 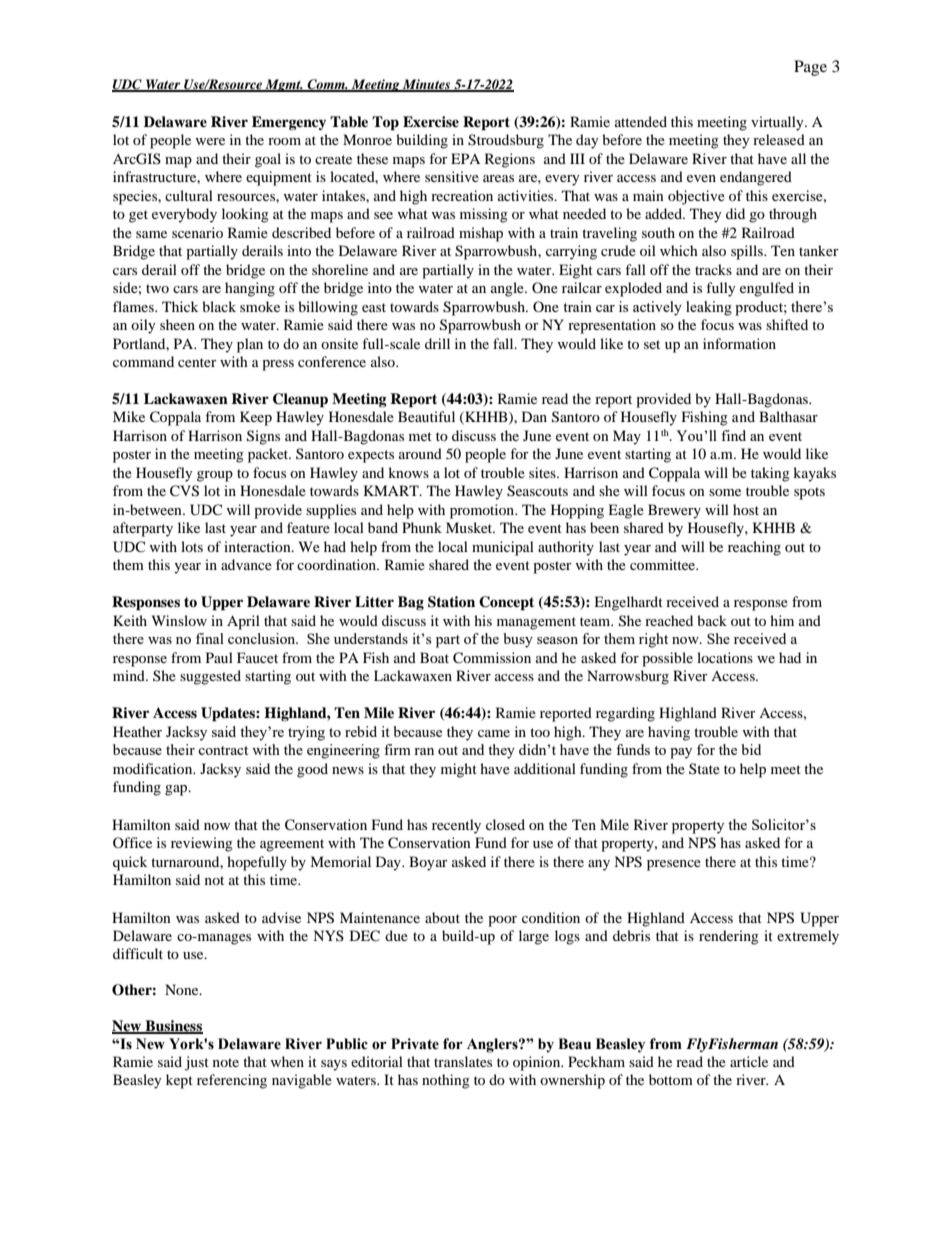 What do you see at coordinates (704, 768) in the screenshot?
I see `State` at bounding box center [704, 768].
